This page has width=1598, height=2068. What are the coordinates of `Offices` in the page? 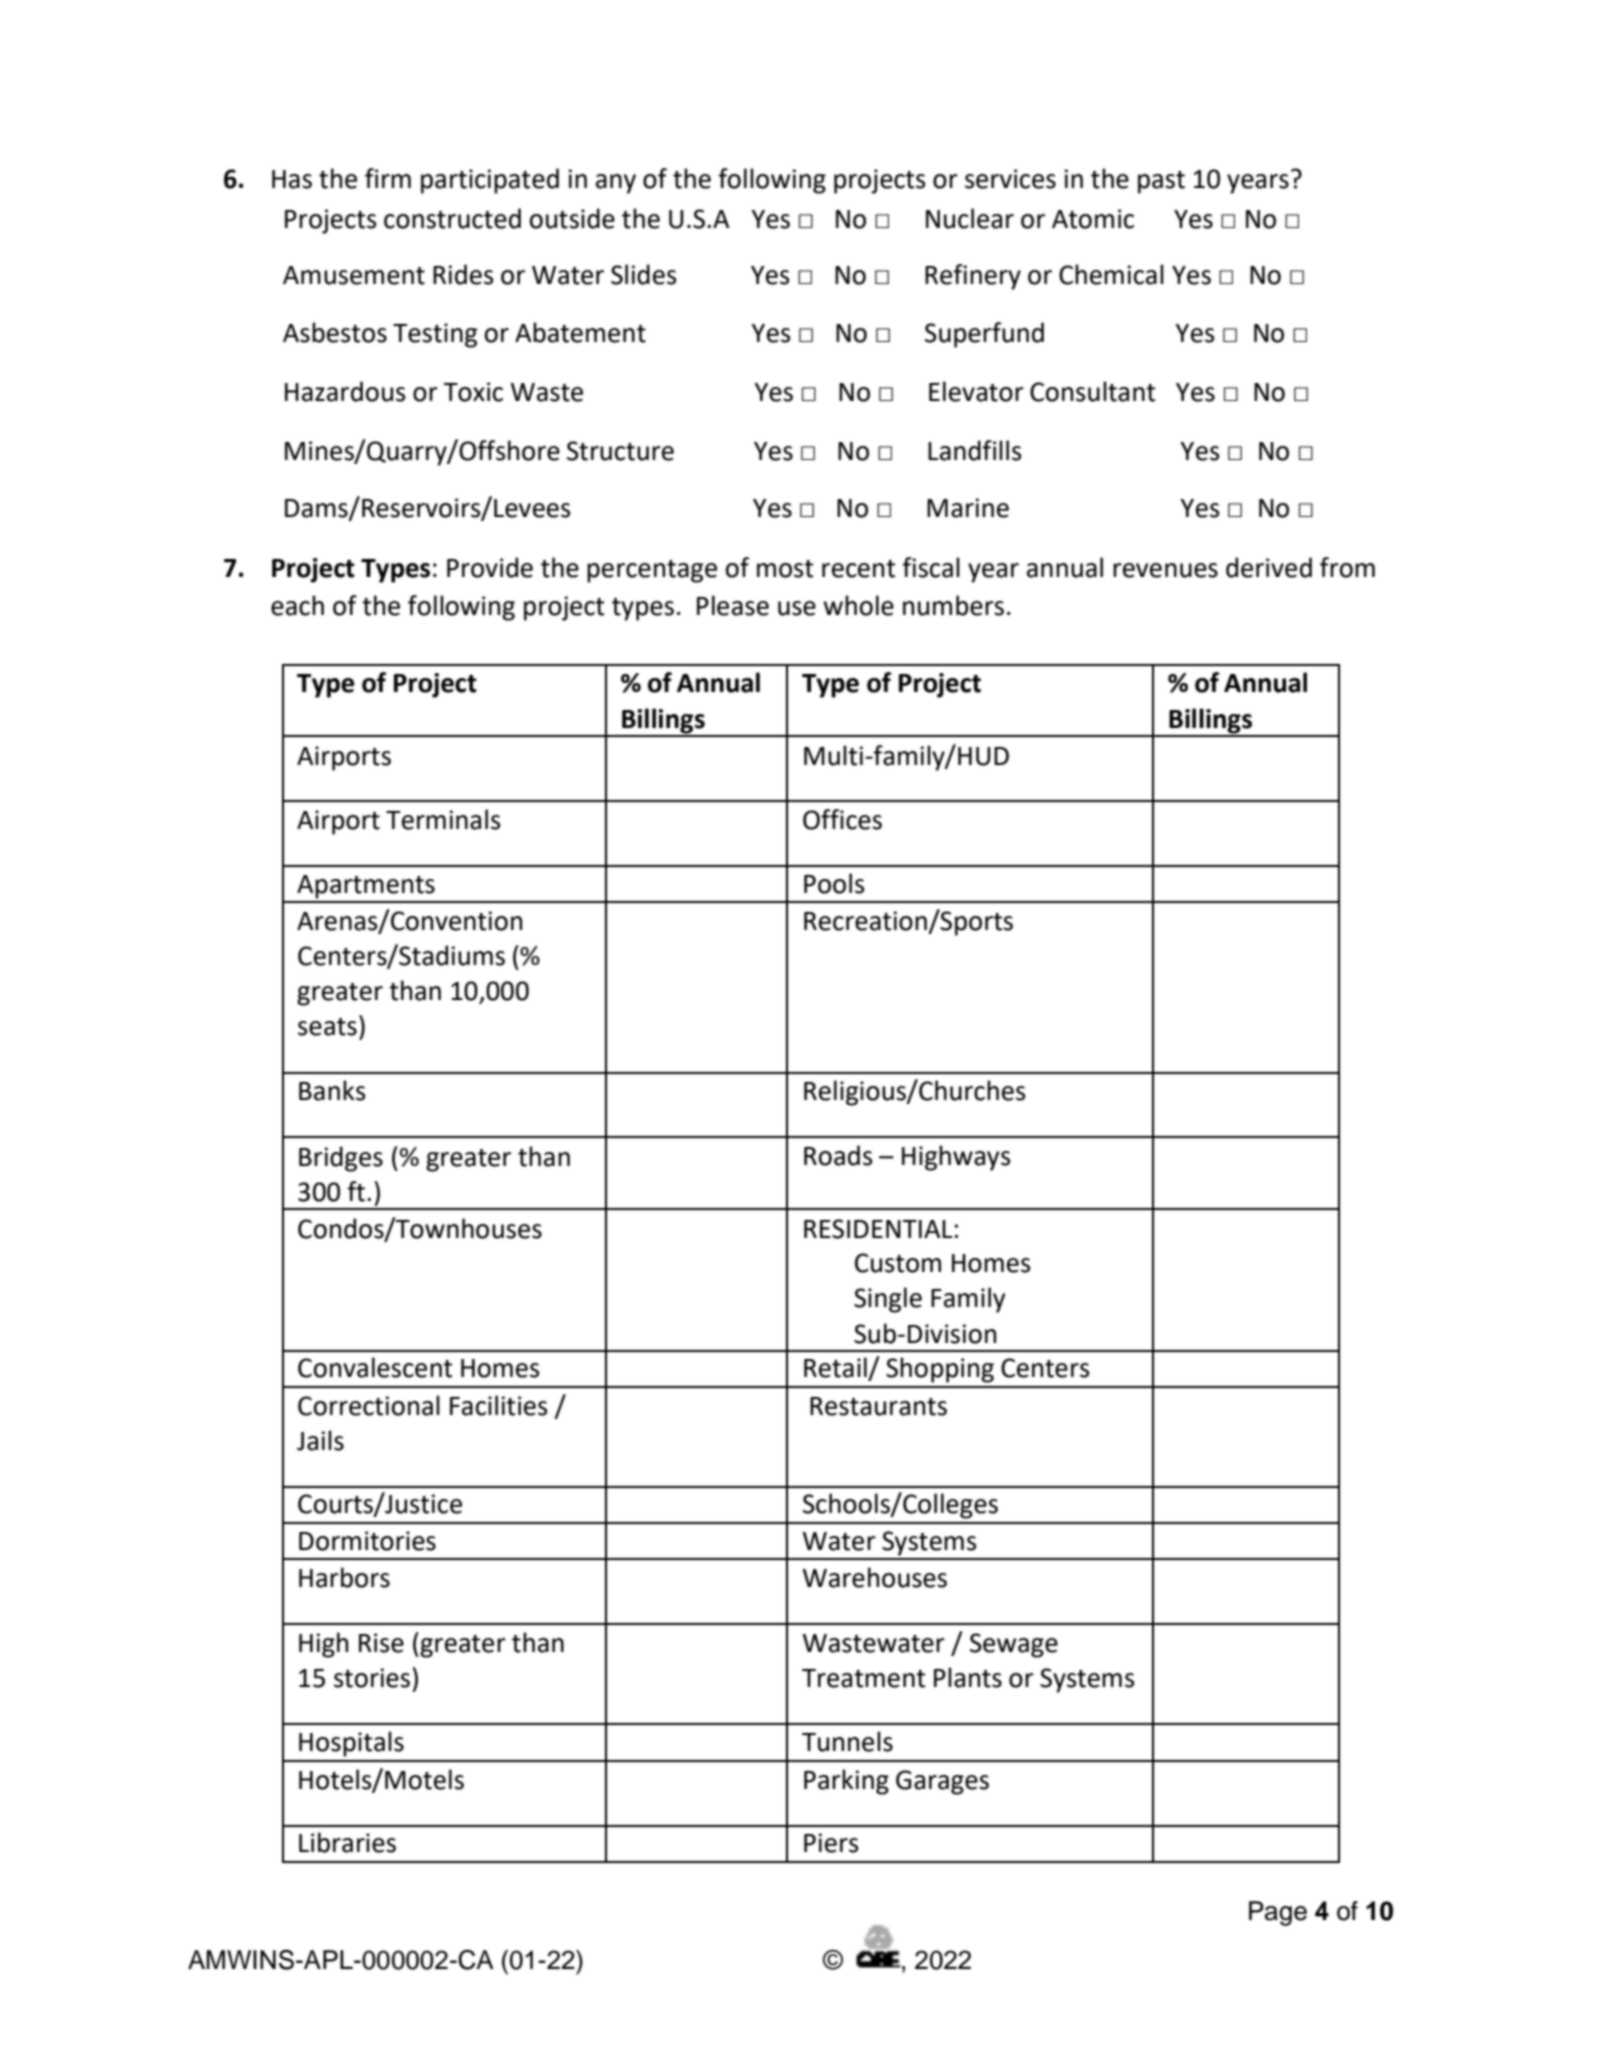 It's located at (842, 819).
